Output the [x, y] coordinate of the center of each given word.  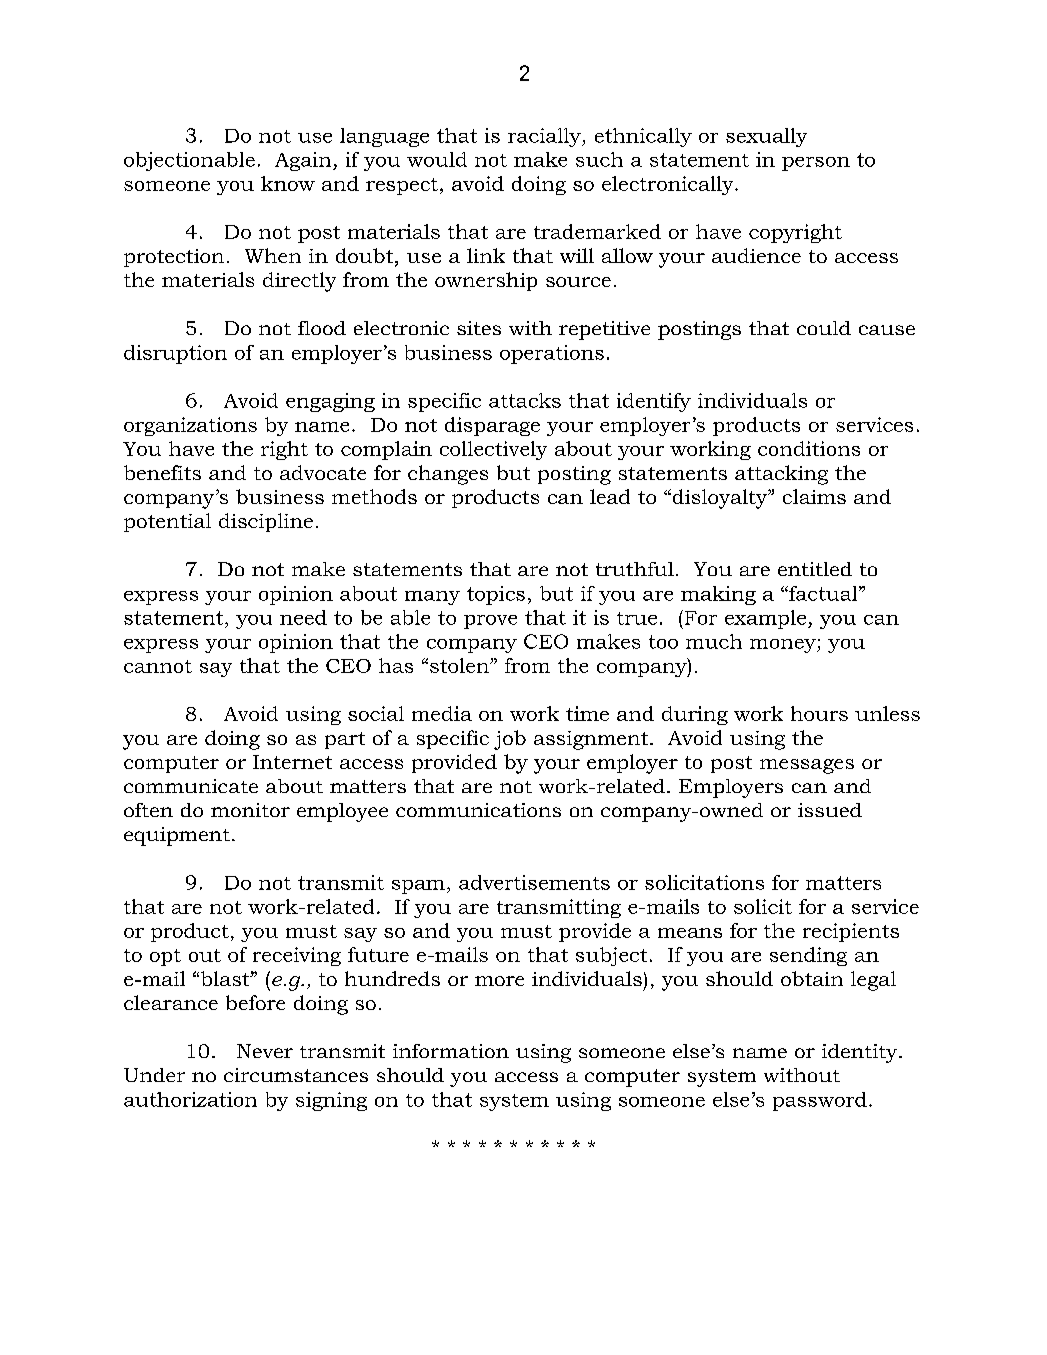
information [451, 1051]
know [288, 183]
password [820, 1101]
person [816, 164]
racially [545, 137]
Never [265, 1051]
